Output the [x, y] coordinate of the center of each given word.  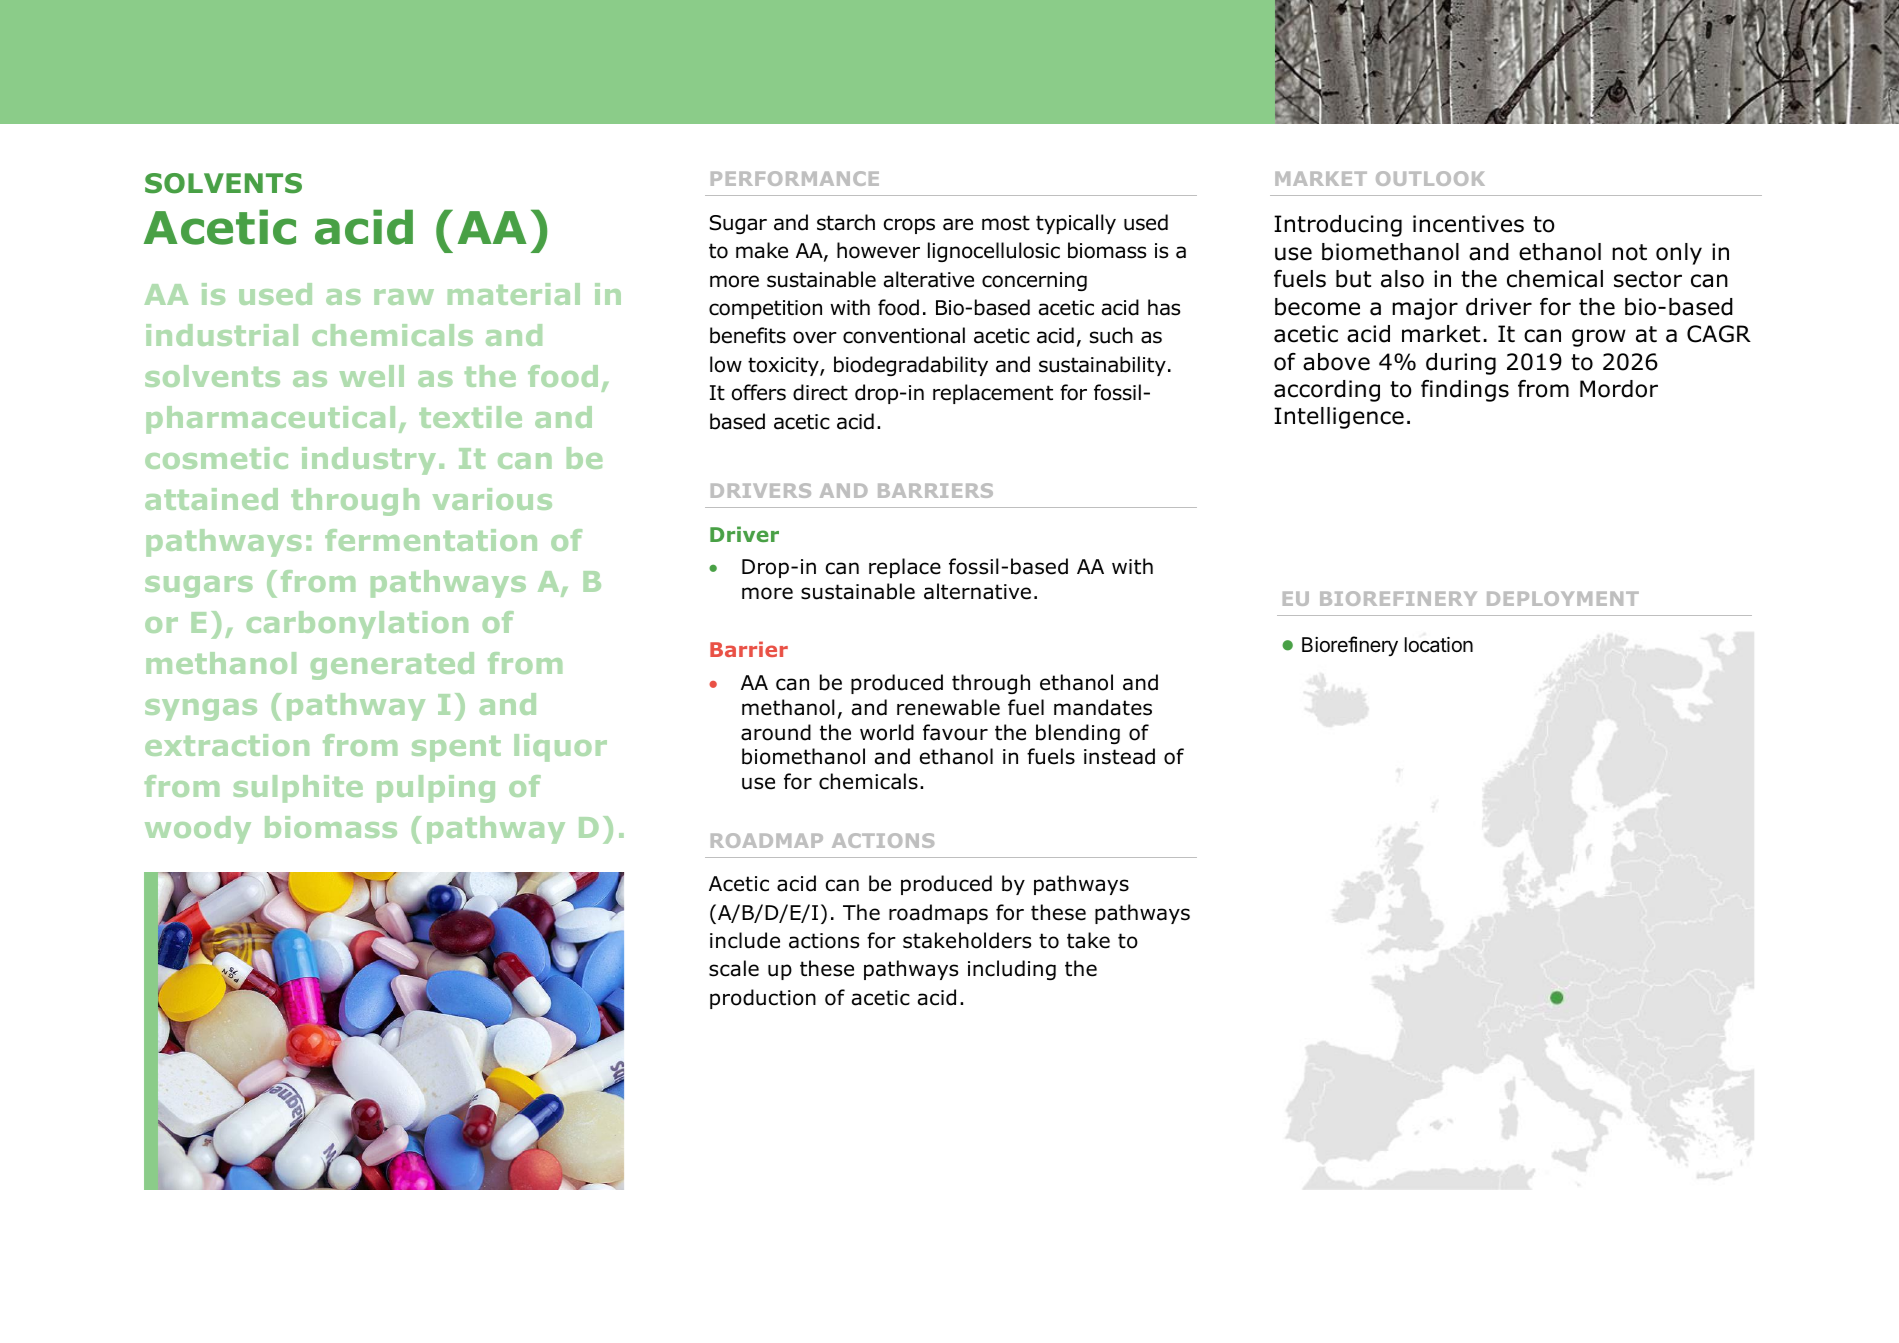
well [372, 376]
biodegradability [911, 366]
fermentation [431, 540]
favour [955, 732]
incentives [1468, 224]
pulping [436, 789]
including [1012, 970]
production [763, 999]
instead [1119, 756]
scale [734, 968]
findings [1465, 391]
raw [404, 297]
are [958, 224]
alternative [977, 591]
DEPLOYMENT [1563, 598]
